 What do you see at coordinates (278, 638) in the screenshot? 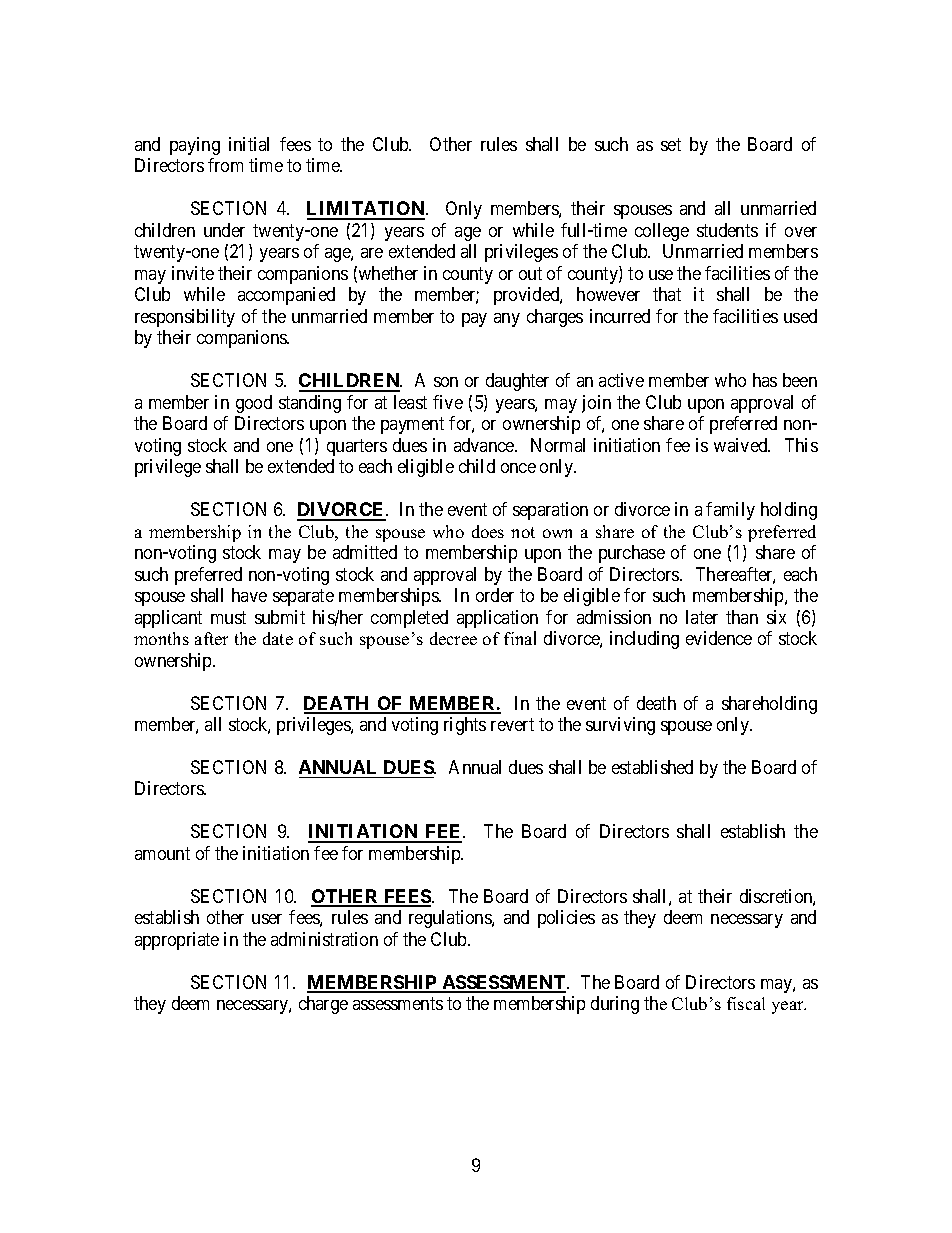
I see `date` at bounding box center [278, 638].
